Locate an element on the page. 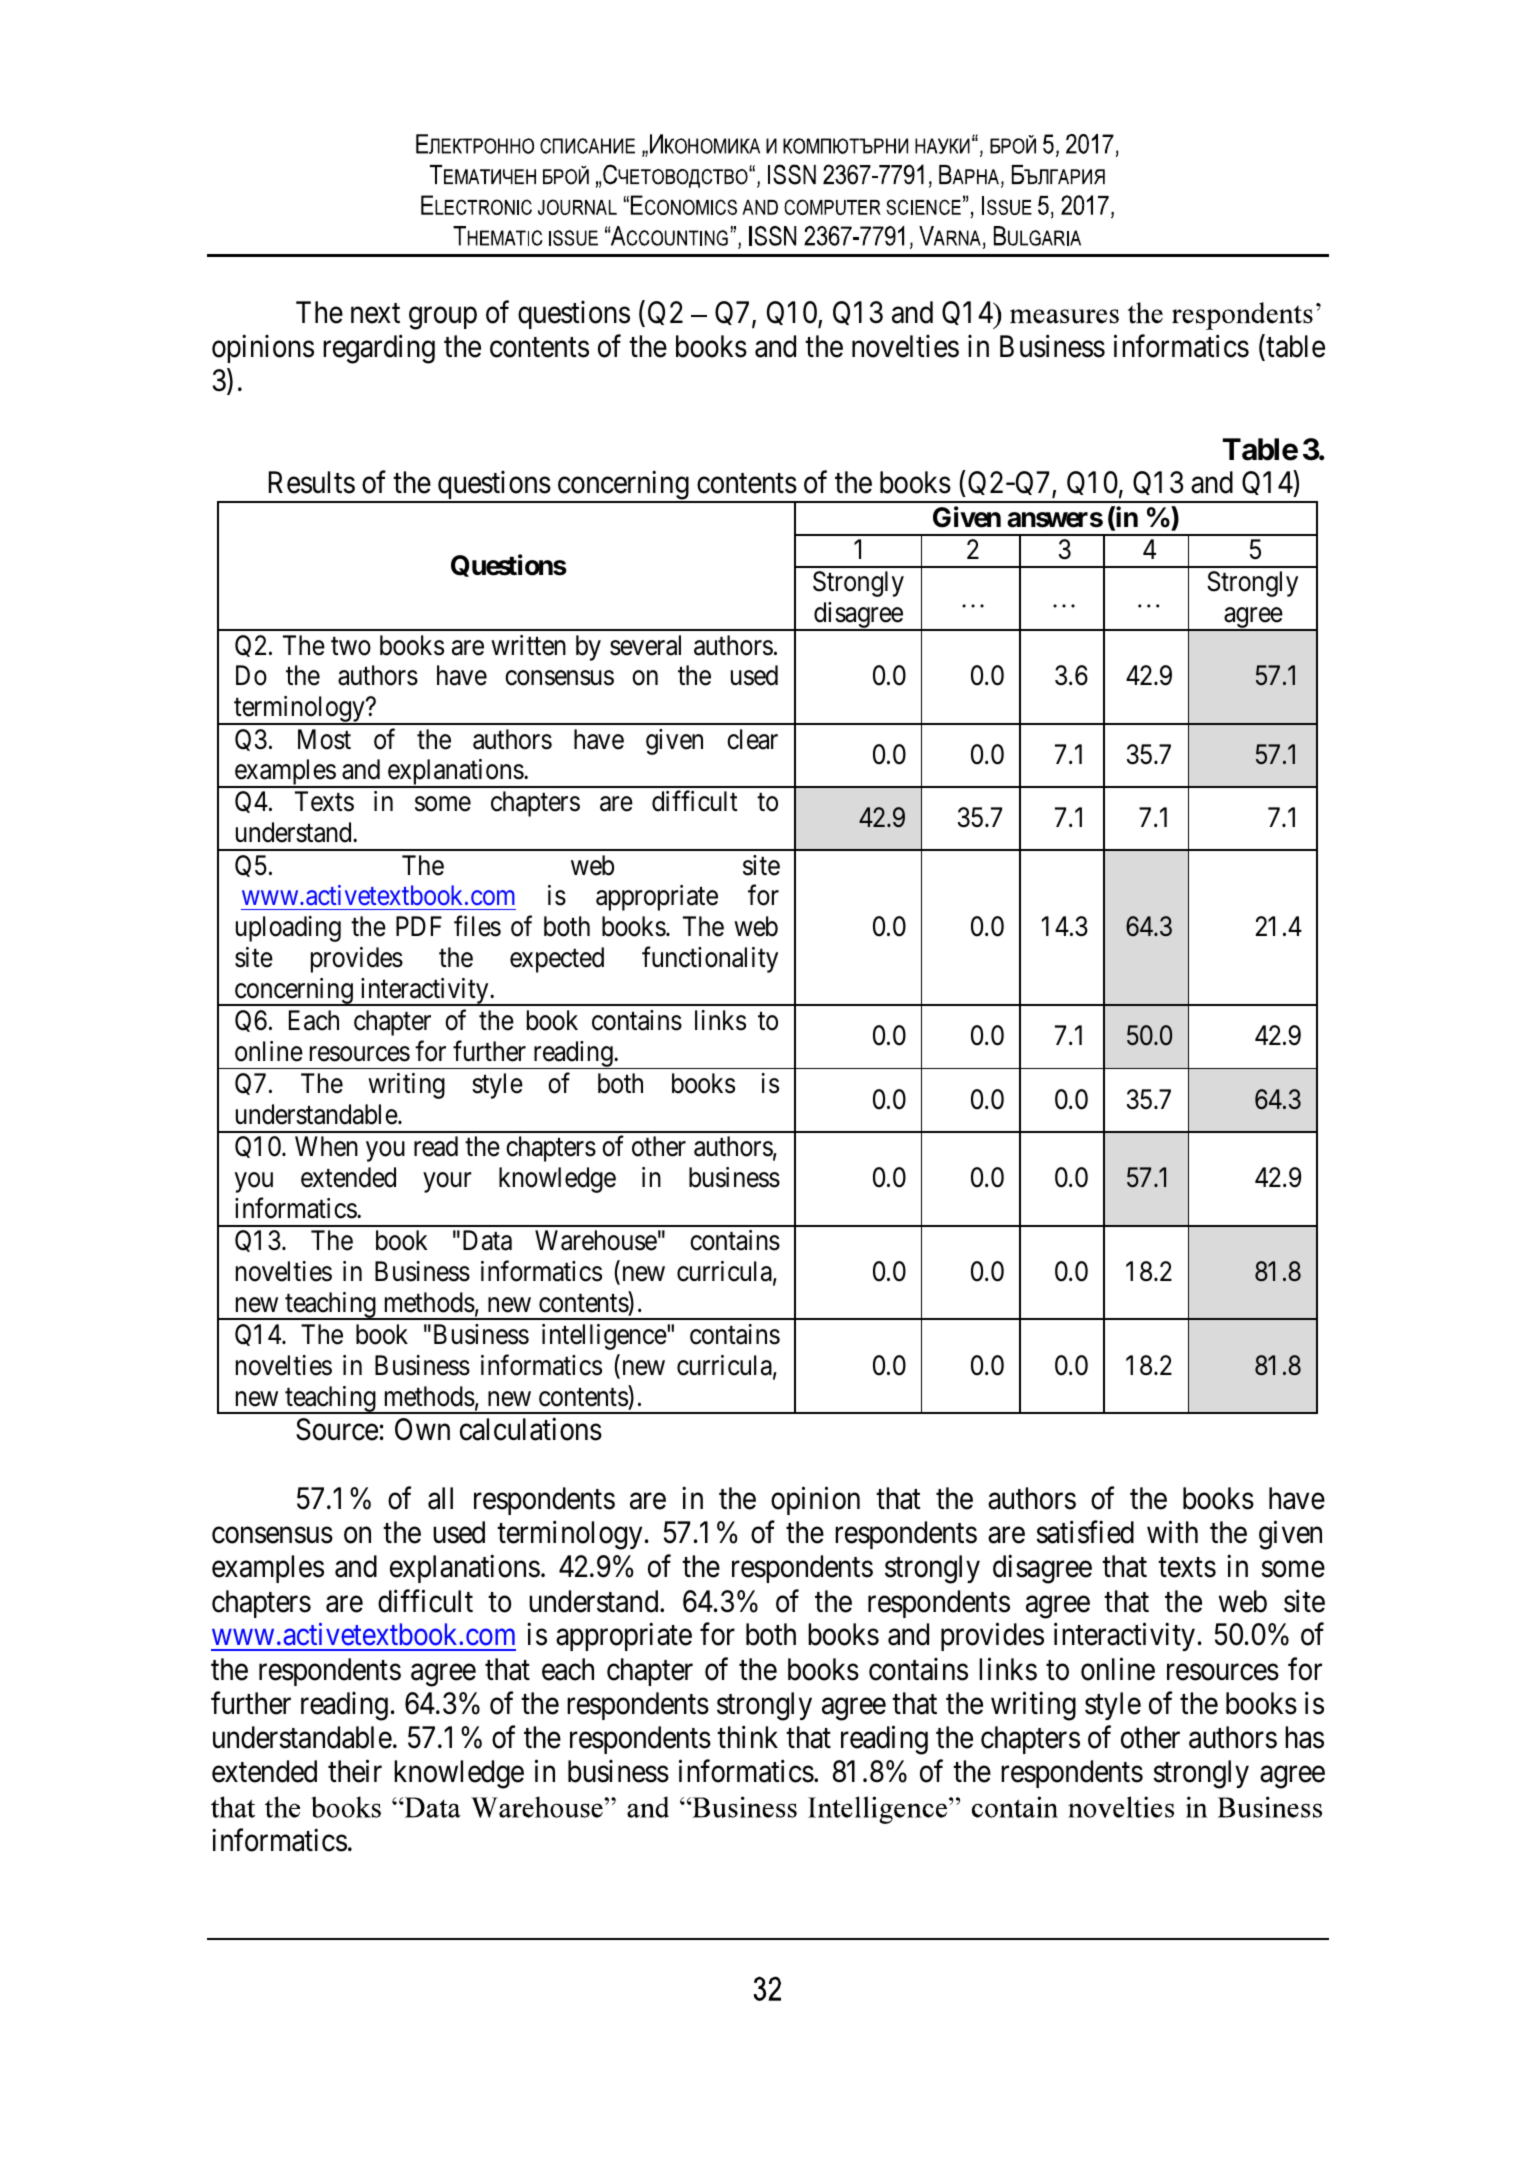 Image resolution: width=1535 pixels, height=2171 pixels. several is located at coordinates (645, 645).
